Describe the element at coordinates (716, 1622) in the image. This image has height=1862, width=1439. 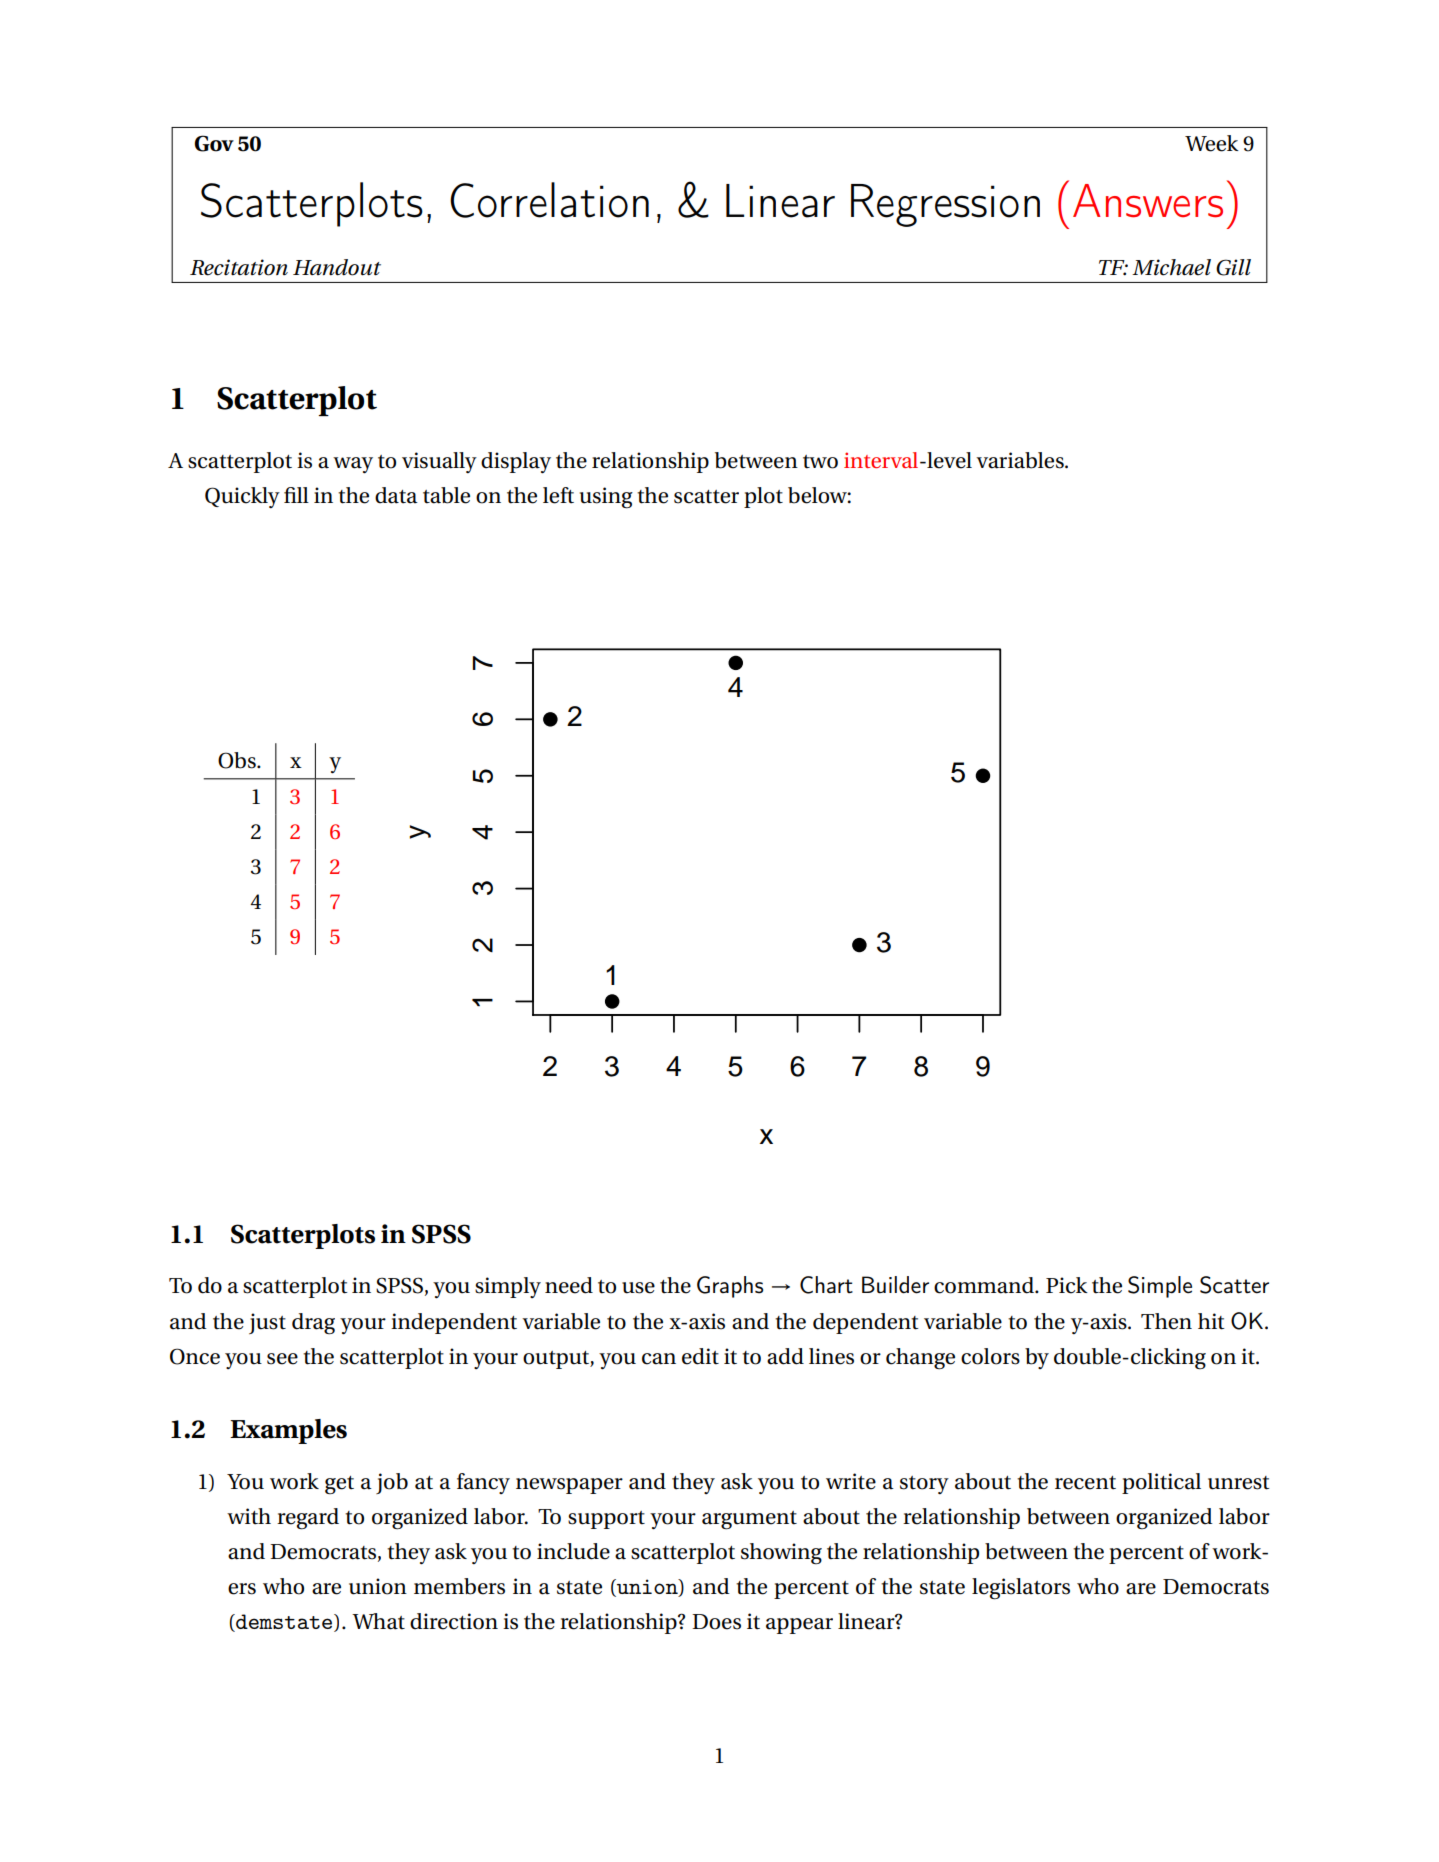
I see `Does` at that location.
